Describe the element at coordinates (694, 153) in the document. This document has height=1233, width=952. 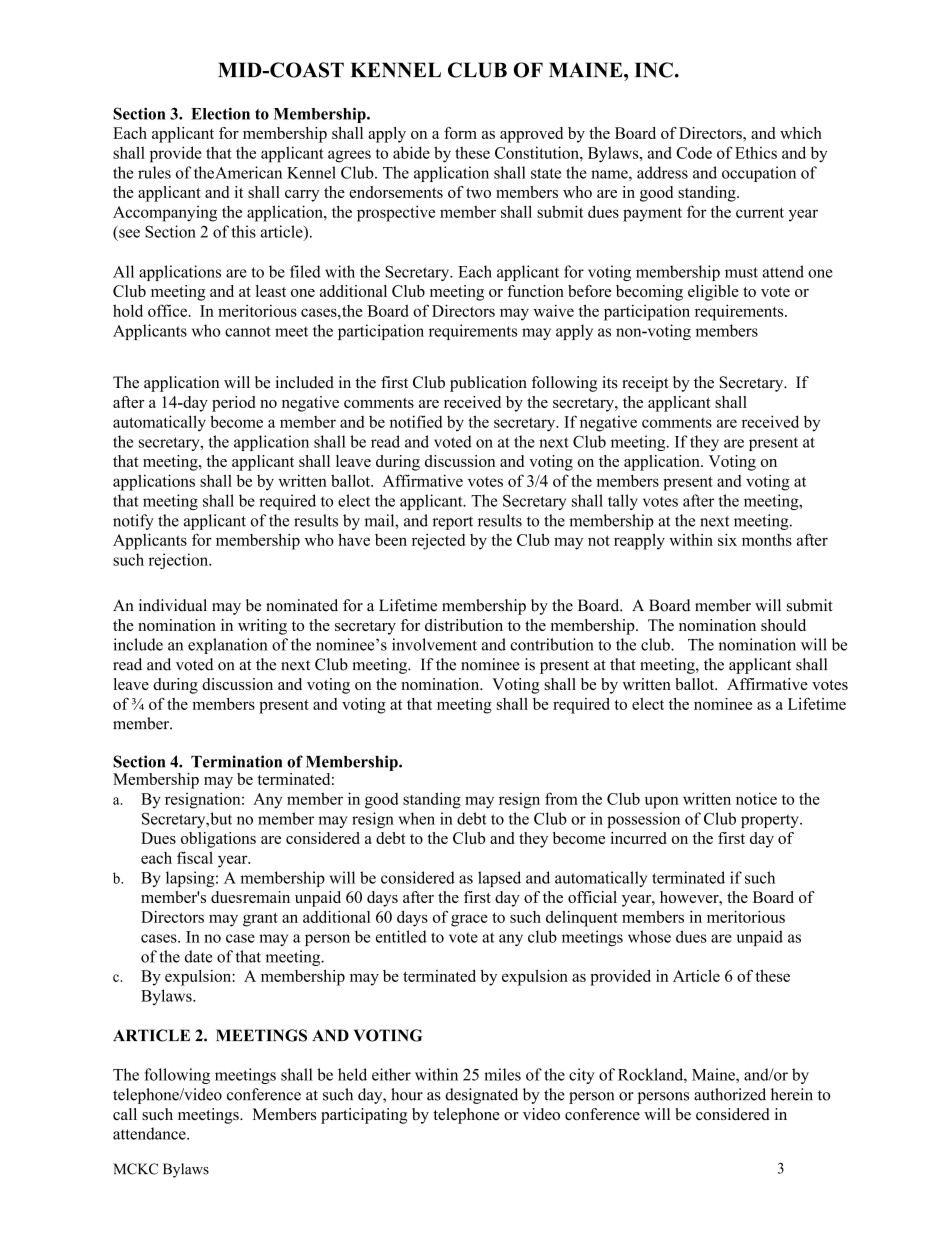
I see `Code` at that location.
